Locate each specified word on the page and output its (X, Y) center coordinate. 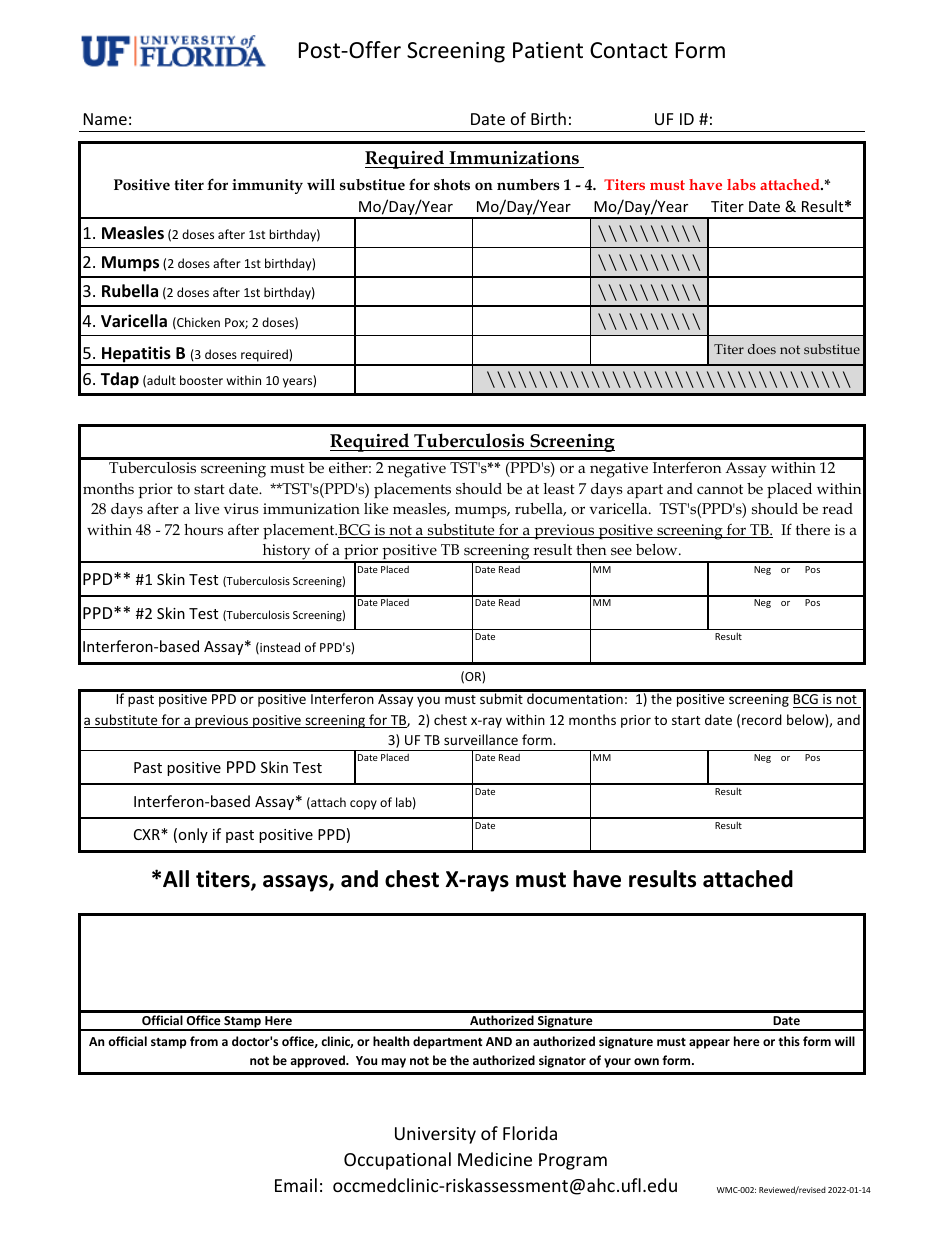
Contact (629, 50)
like (376, 508)
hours (203, 529)
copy (363, 805)
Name (105, 119)
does (762, 349)
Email (296, 1185)
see (621, 551)
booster (201, 380)
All (176, 878)
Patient (548, 50)
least (559, 488)
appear (709, 1044)
